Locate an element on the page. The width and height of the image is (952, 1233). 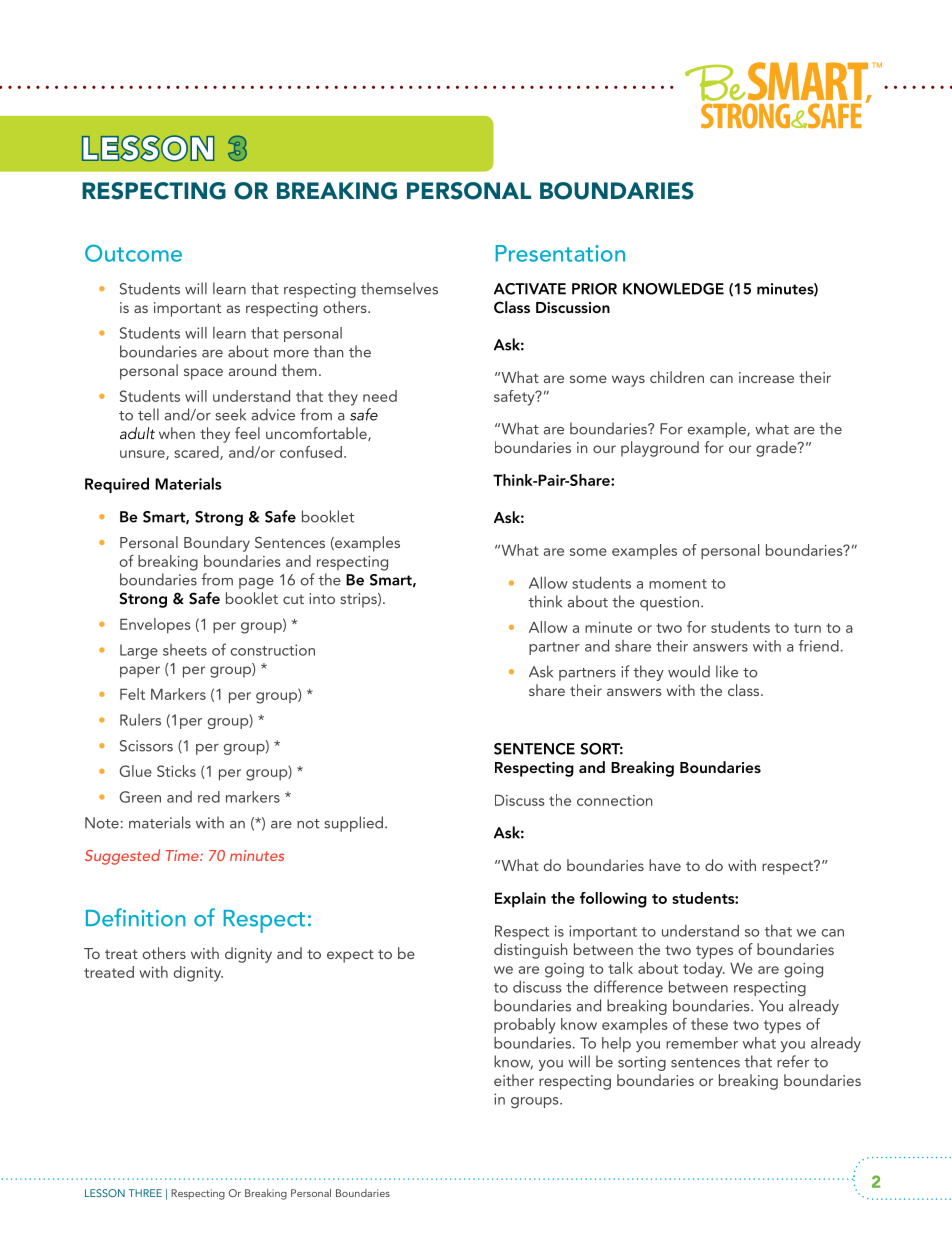
THREE is located at coordinates (145, 1193).
